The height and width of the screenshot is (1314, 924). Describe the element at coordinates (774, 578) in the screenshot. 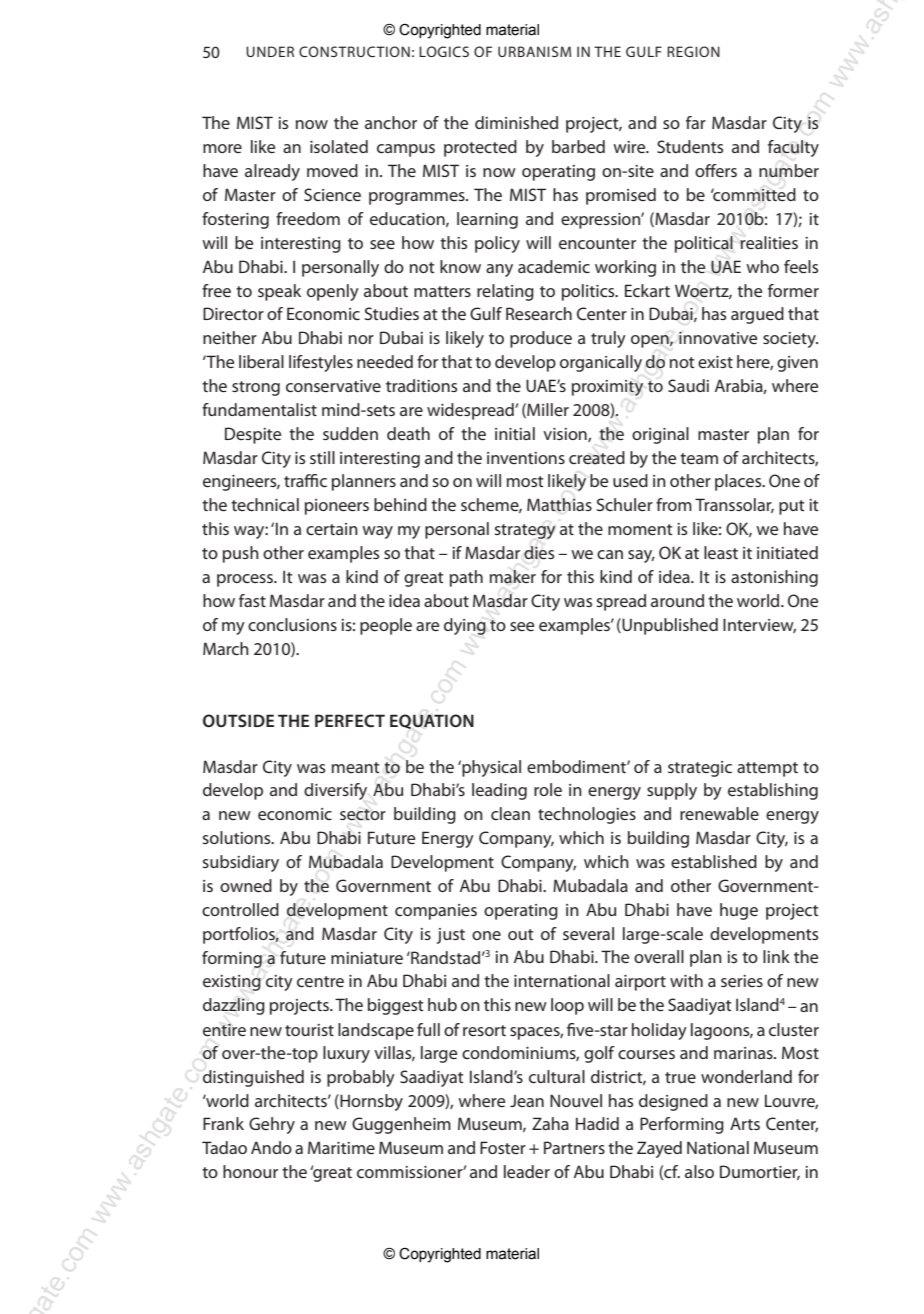

I see `astonishing` at that location.
